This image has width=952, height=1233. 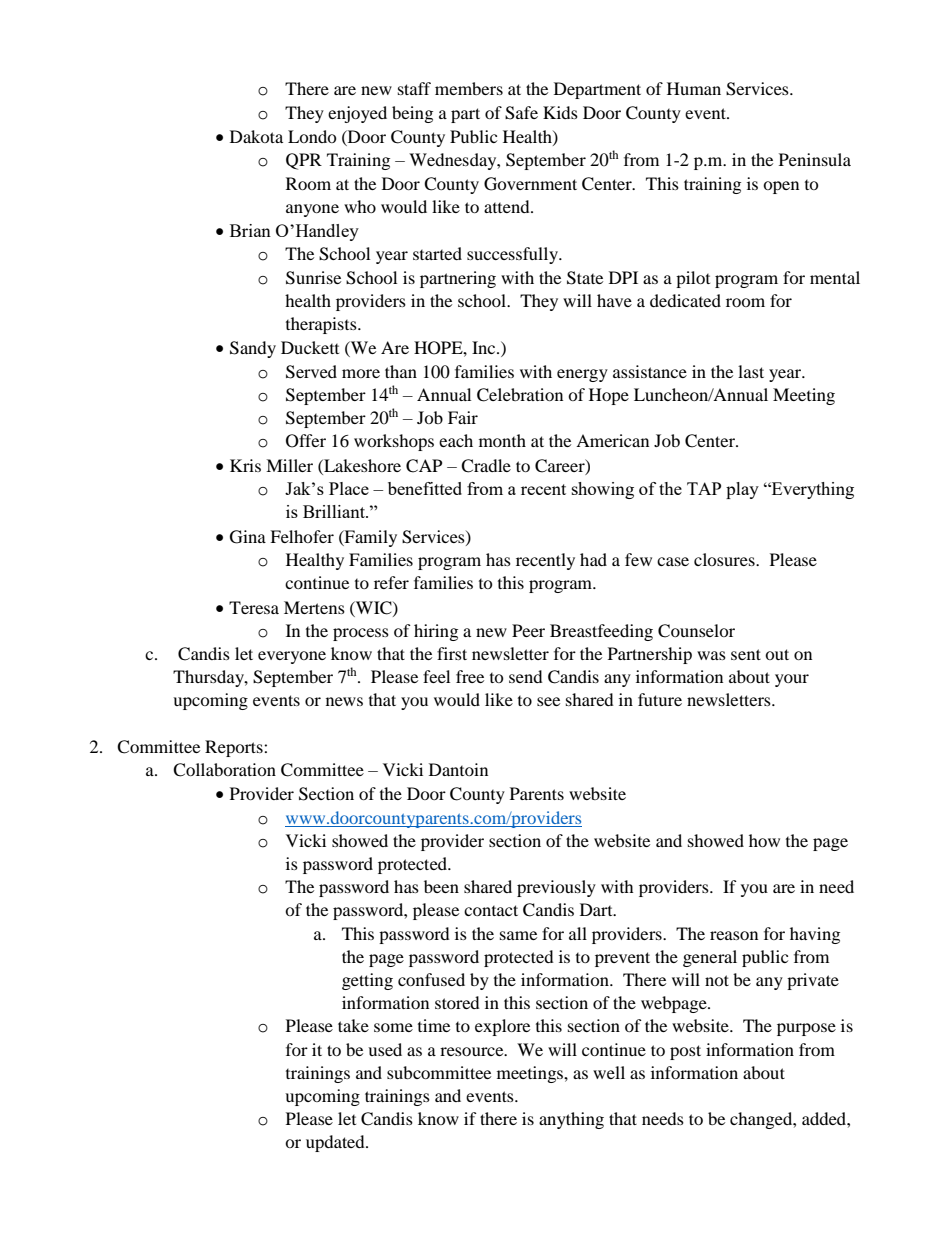 What do you see at coordinates (312, 136) in the image?
I see `Londo` at bounding box center [312, 136].
